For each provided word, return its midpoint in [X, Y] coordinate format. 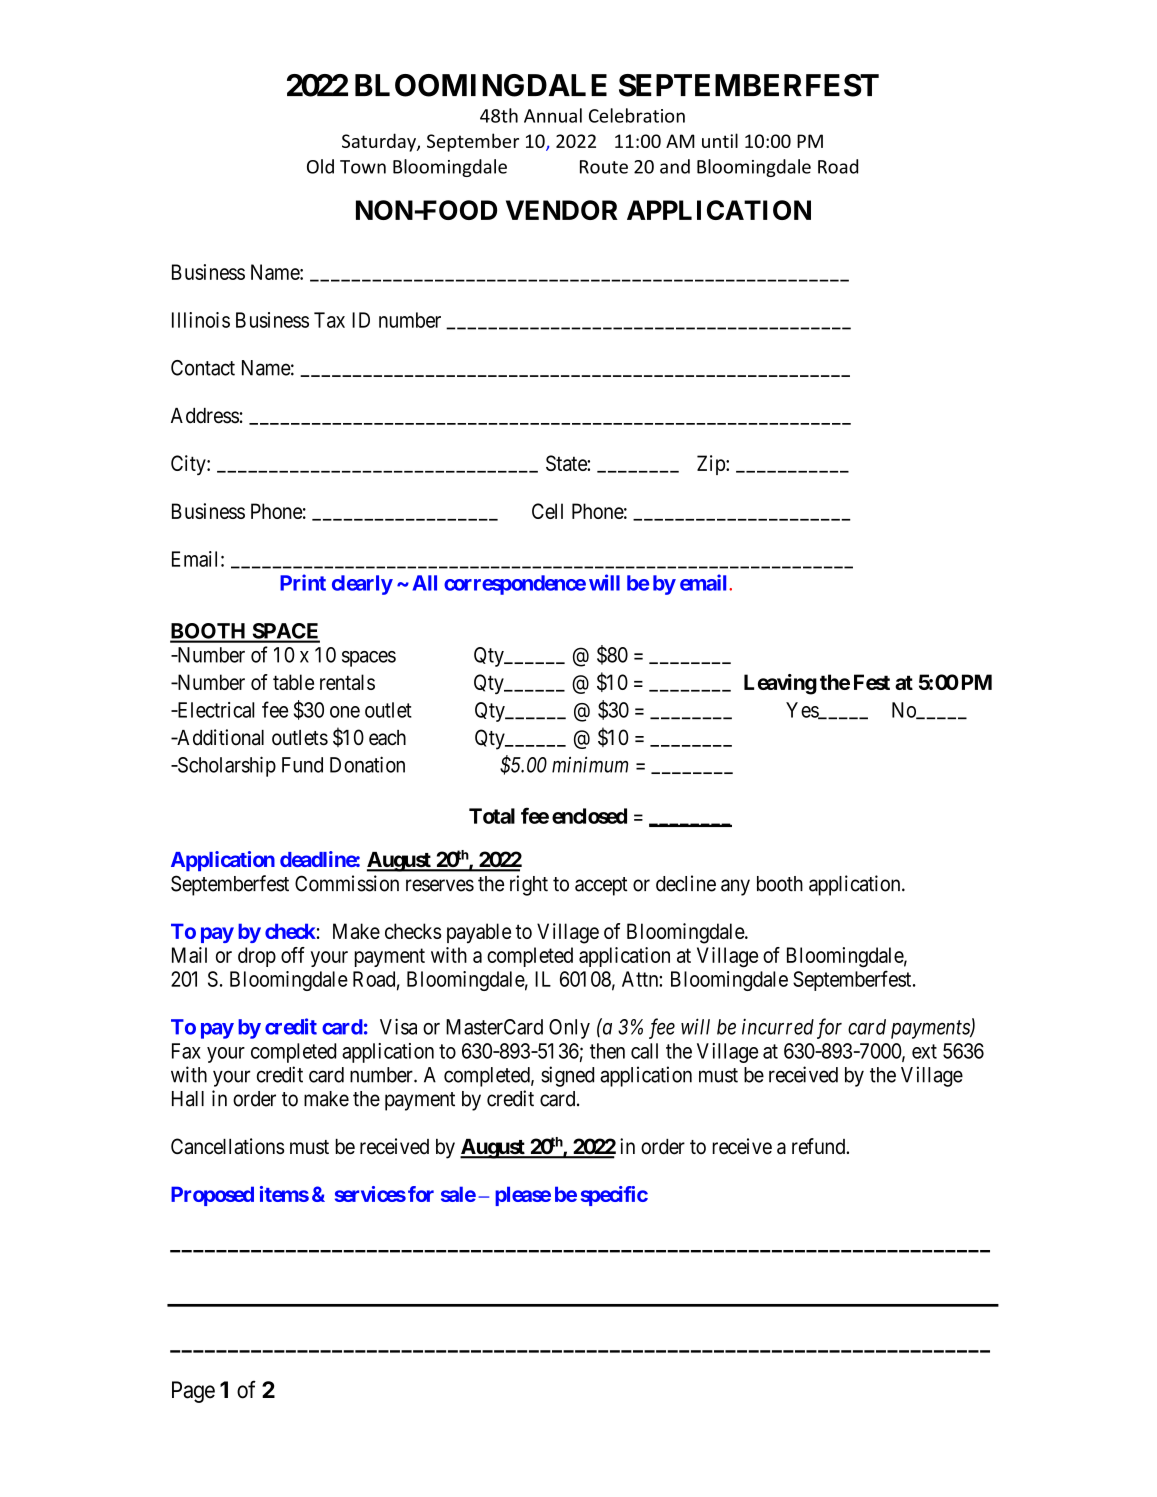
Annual [553, 115]
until [720, 140]
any [735, 887]
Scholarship [225, 766]
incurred [778, 1027]
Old [320, 166]
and [675, 166]
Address [205, 416]
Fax [186, 1051]
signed [567, 1076]
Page [193, 1392]
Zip [712, 465]
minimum [590, 764]
